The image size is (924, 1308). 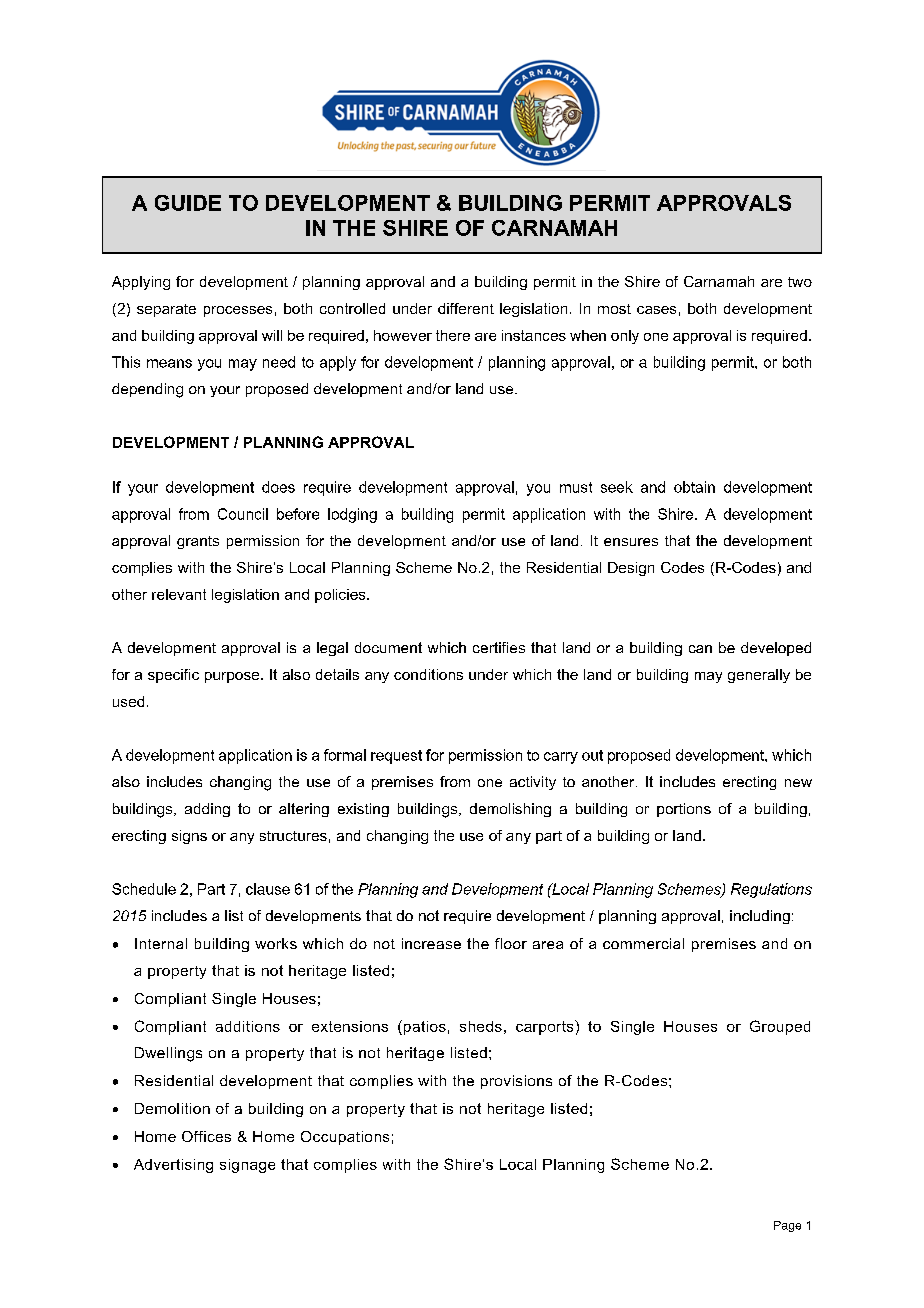 I want to click on generally, so click(x=759, y=676).
